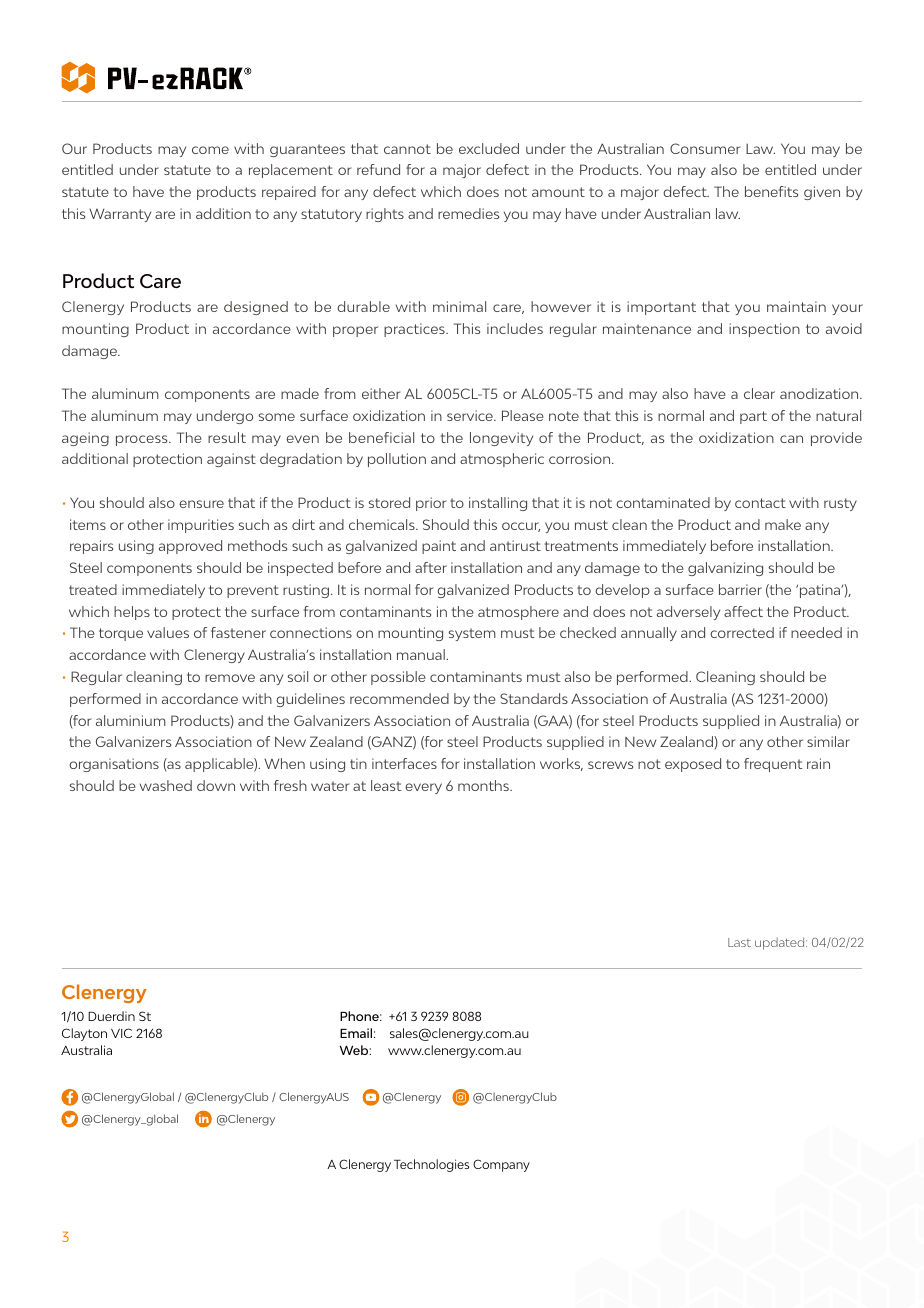  Describe the element at coordinates (84, 1034) in the screenshot. I see `Clayton` at that location.
